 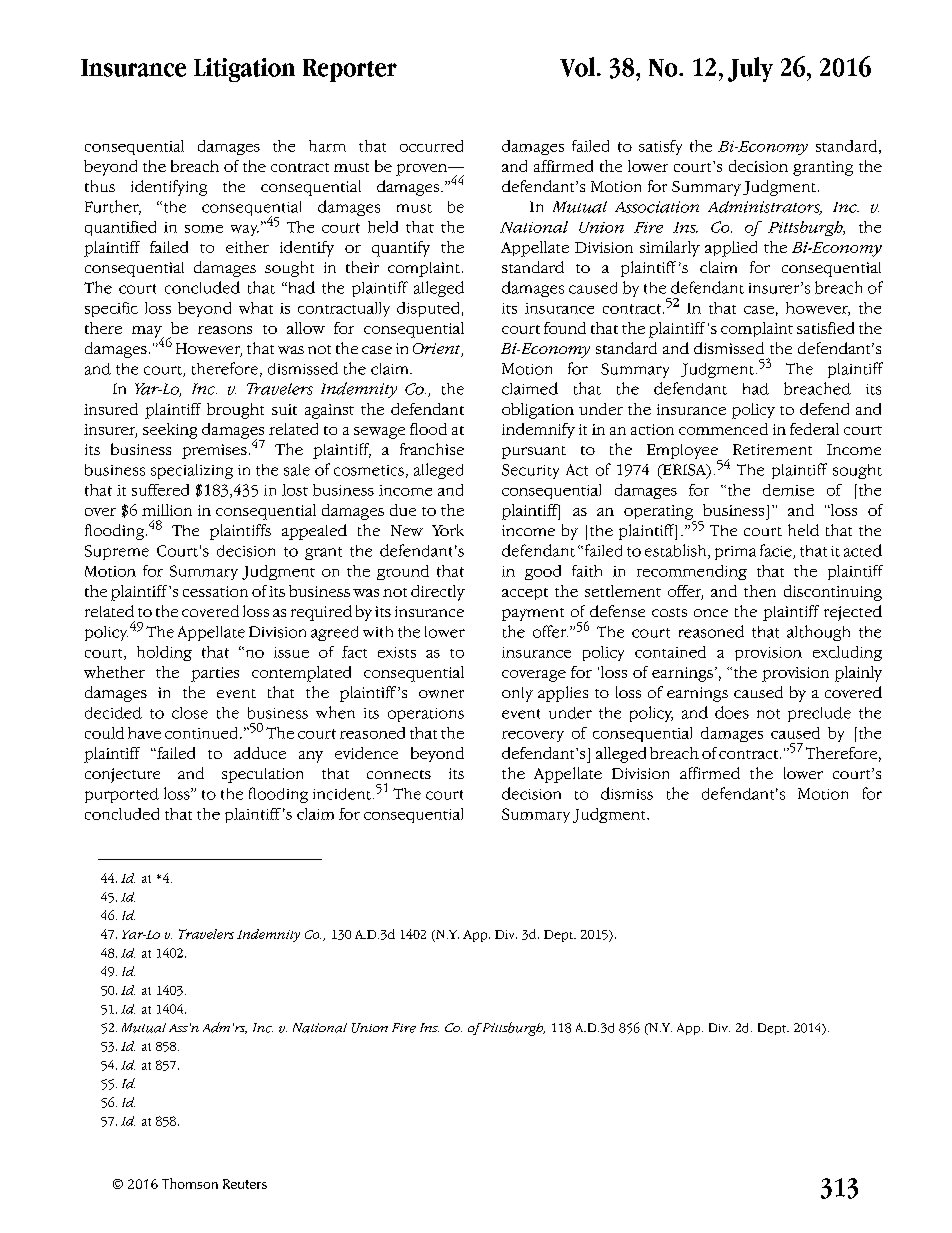 I want to click on Reuters, so click(x=245, y=1184).
